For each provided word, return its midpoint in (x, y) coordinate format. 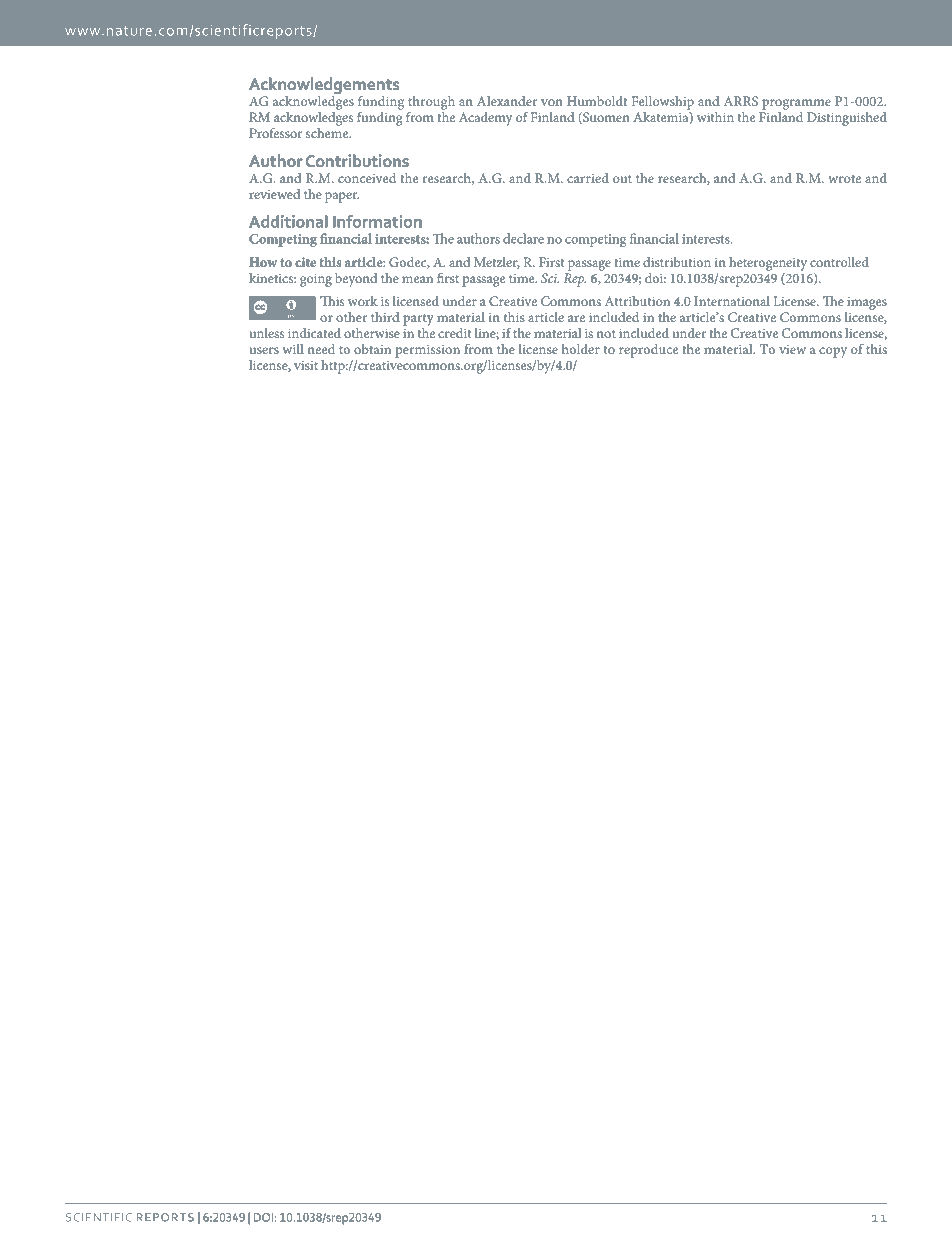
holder (581, 349)
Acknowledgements (324, 87)
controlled (839, 262)
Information (377, 221)
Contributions (357, 161)
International (732, 301)
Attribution (637, 301)
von (552, 102)
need (321, 349)
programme (796, 104)
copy (833, 352)
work (363, 301)
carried (588, 178)
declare (523, 238)
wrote (844, 179)
